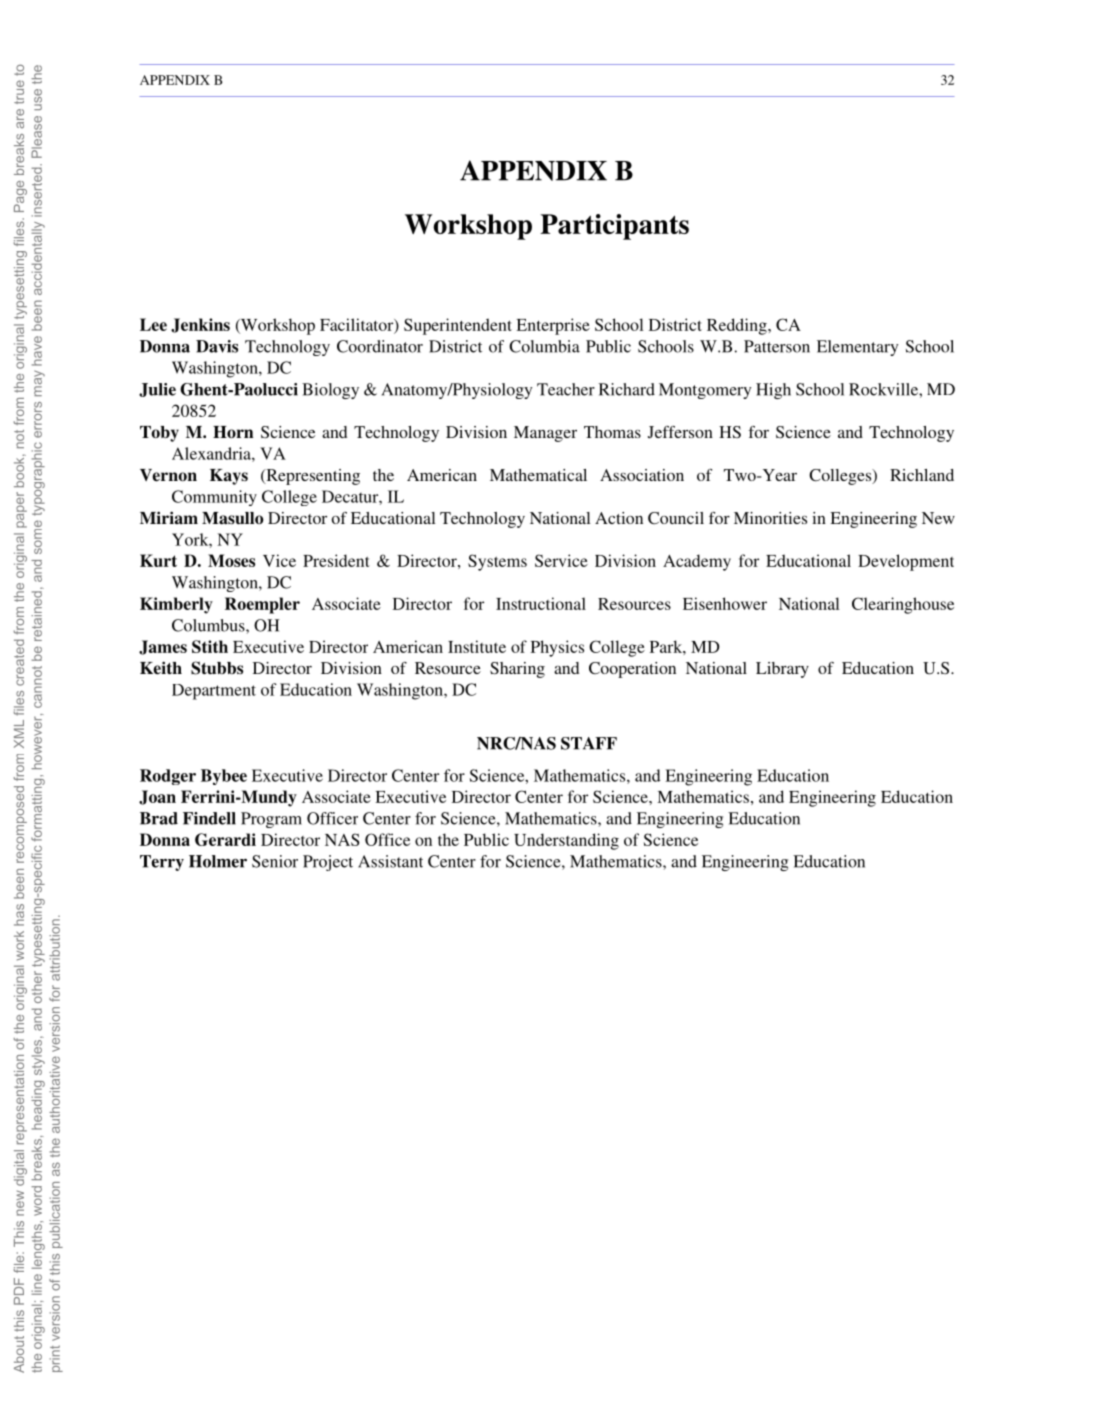 The height and width of the screenshot is (1416, 1094). I want to click on Library, so click(782, 670).
